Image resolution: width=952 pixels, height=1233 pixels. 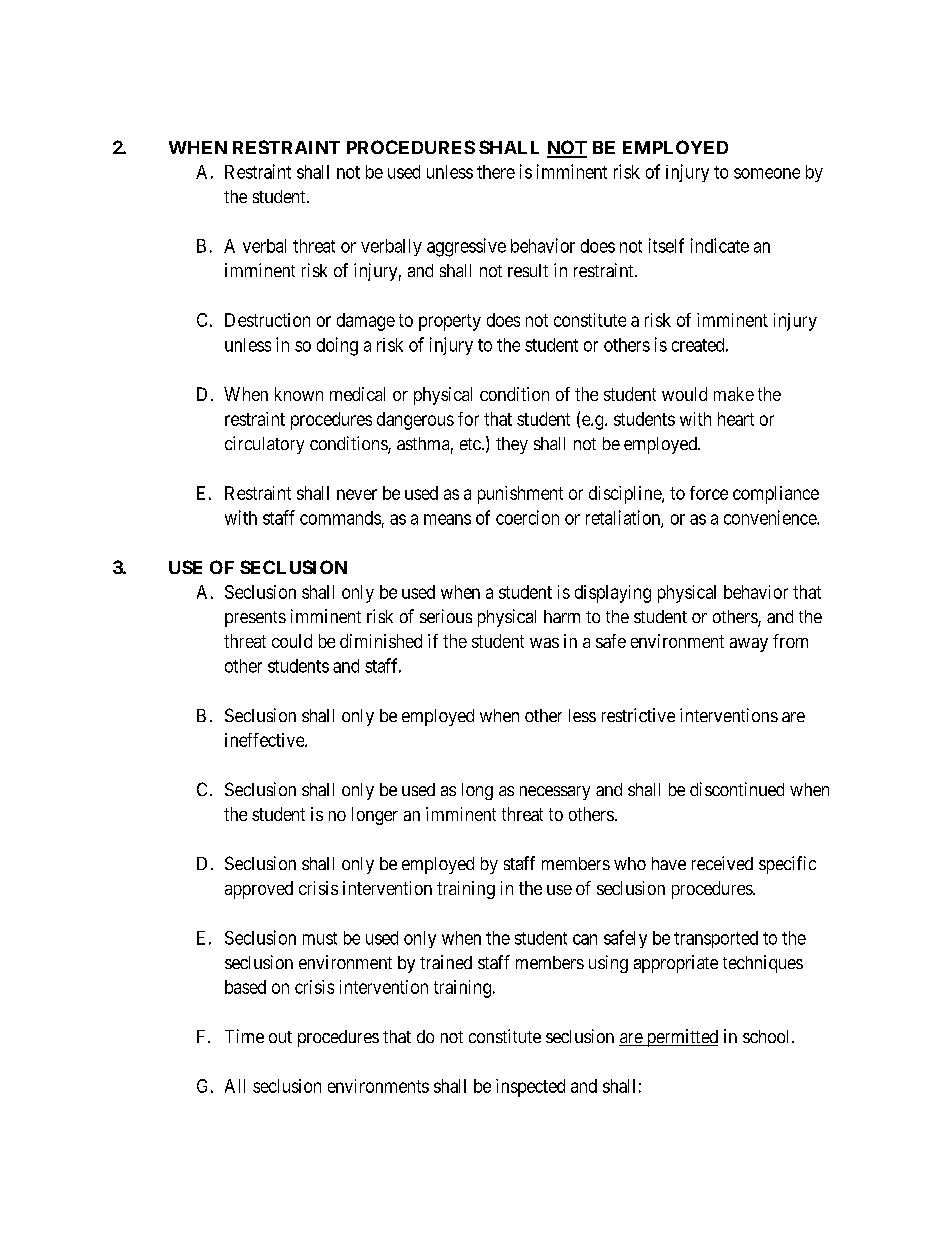 What do you see at coordinates (496, 172) in the page?
I see `there` at bounding box center [496, 172].
